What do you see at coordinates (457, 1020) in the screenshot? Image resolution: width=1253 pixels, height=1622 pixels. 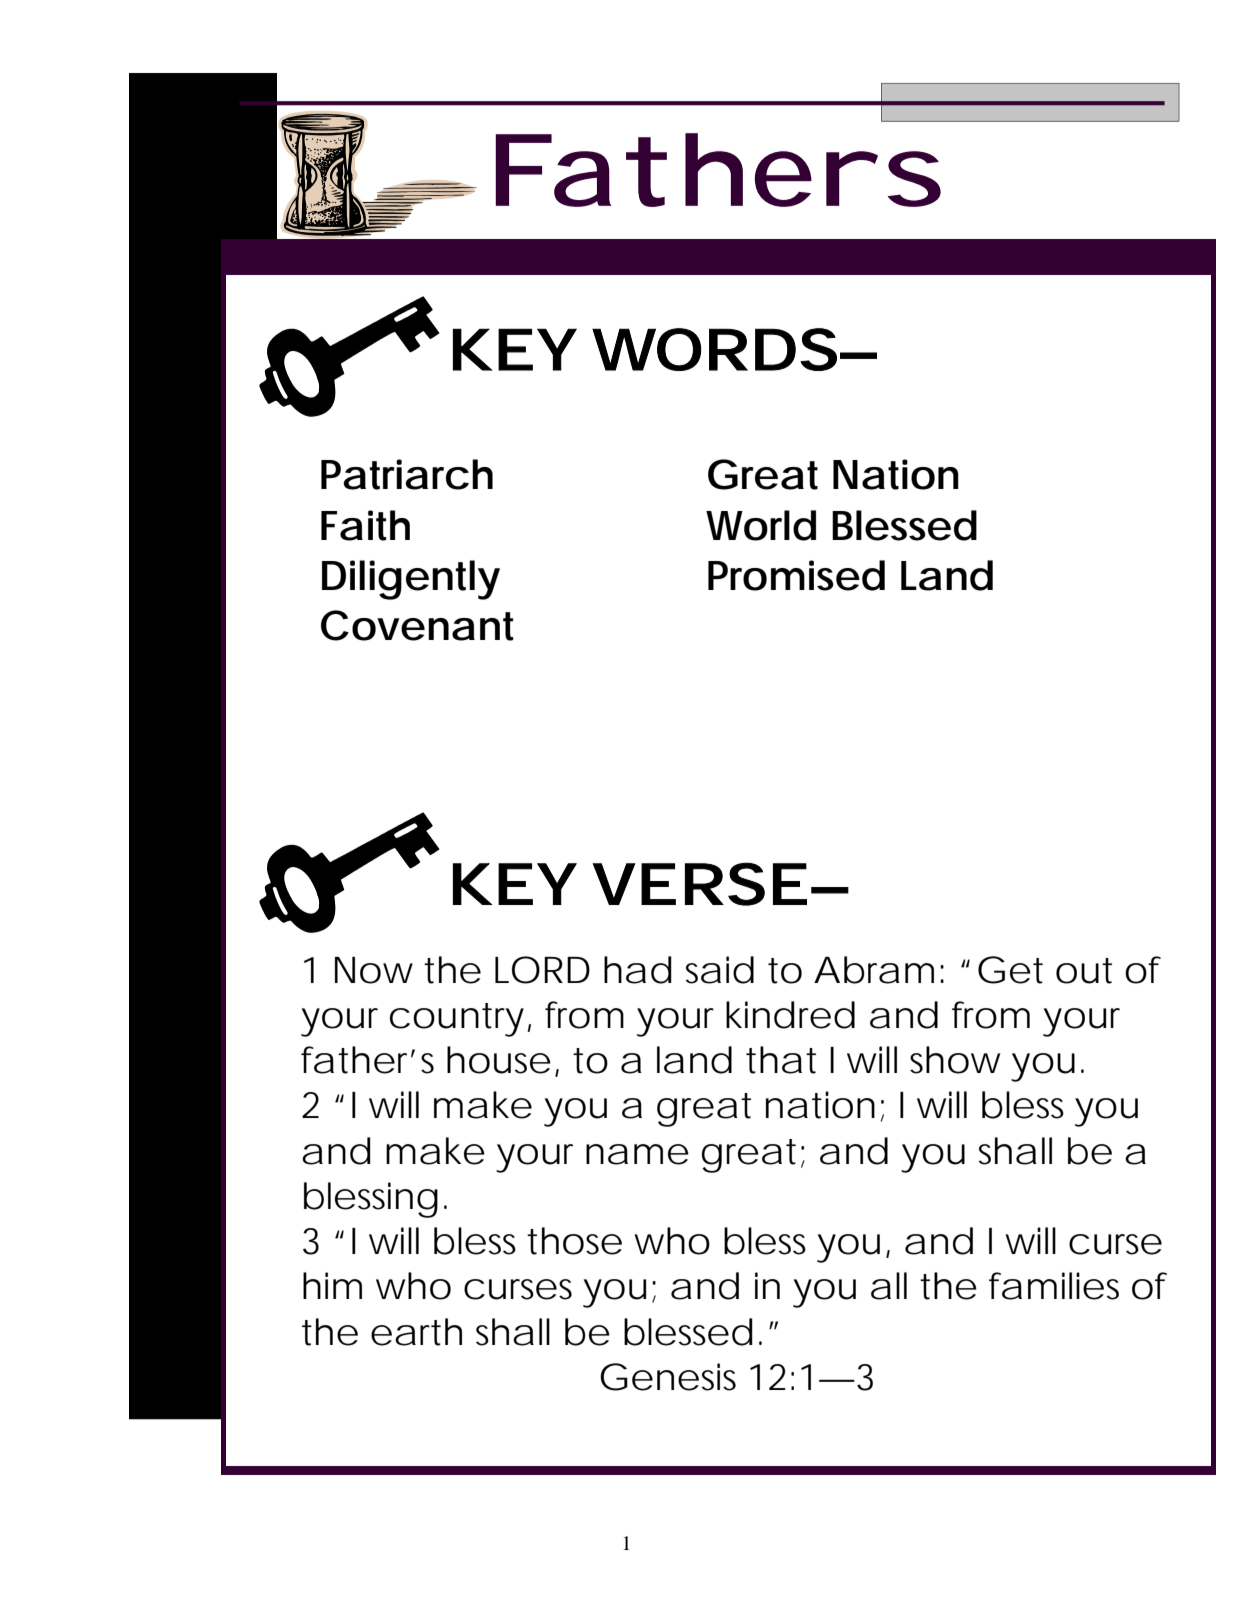 I see `country` at bounding box center [457, 1020].
